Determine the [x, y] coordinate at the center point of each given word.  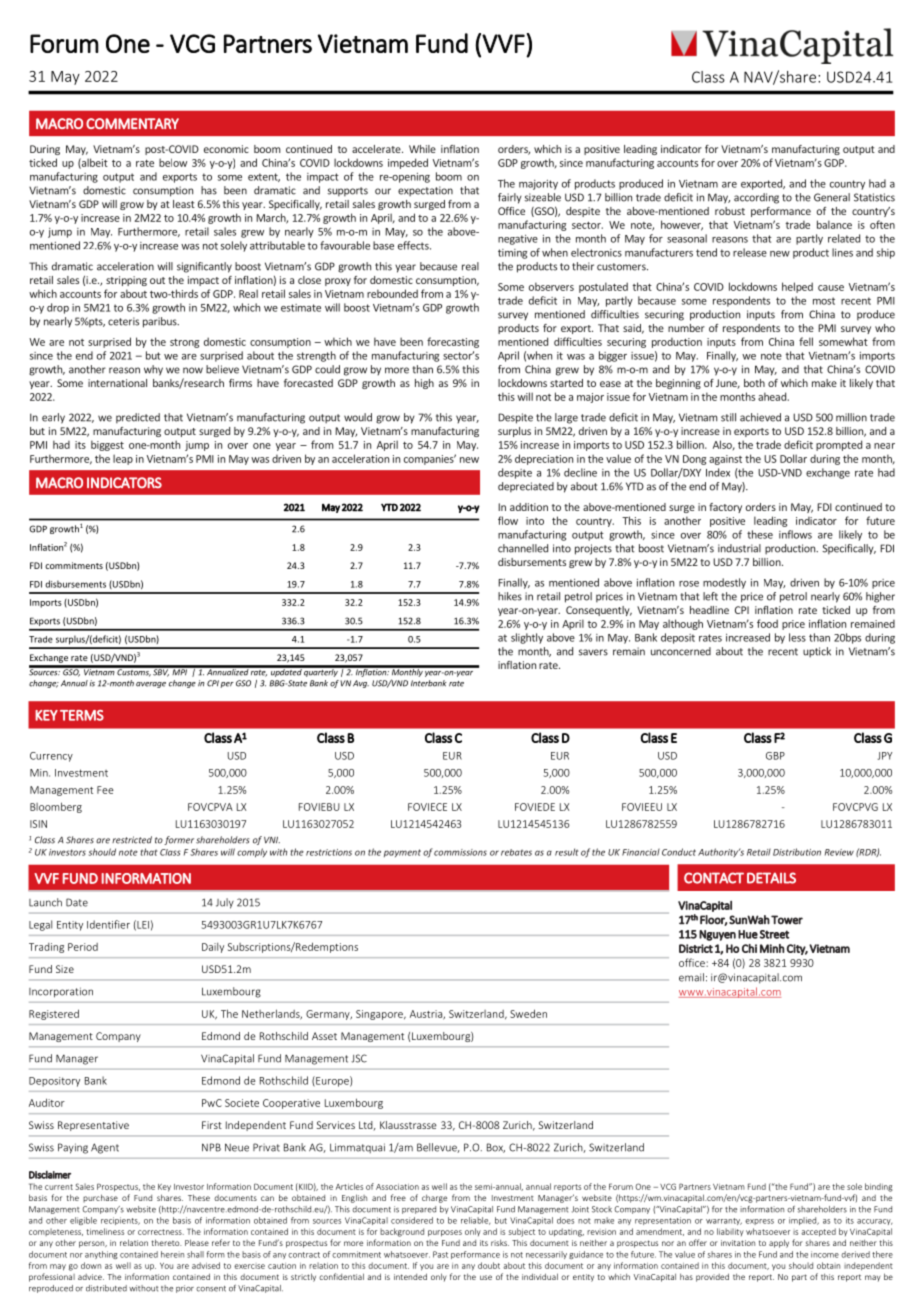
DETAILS [771, 878]
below [173, 162]
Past [440, 1254]
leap [123, 459]
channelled [523, 548]
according [756, 198]
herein [172, 1254]
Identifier [108, 924]
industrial [739, 548]
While [422, 149]
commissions [460, 852]
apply [779, 1243]
